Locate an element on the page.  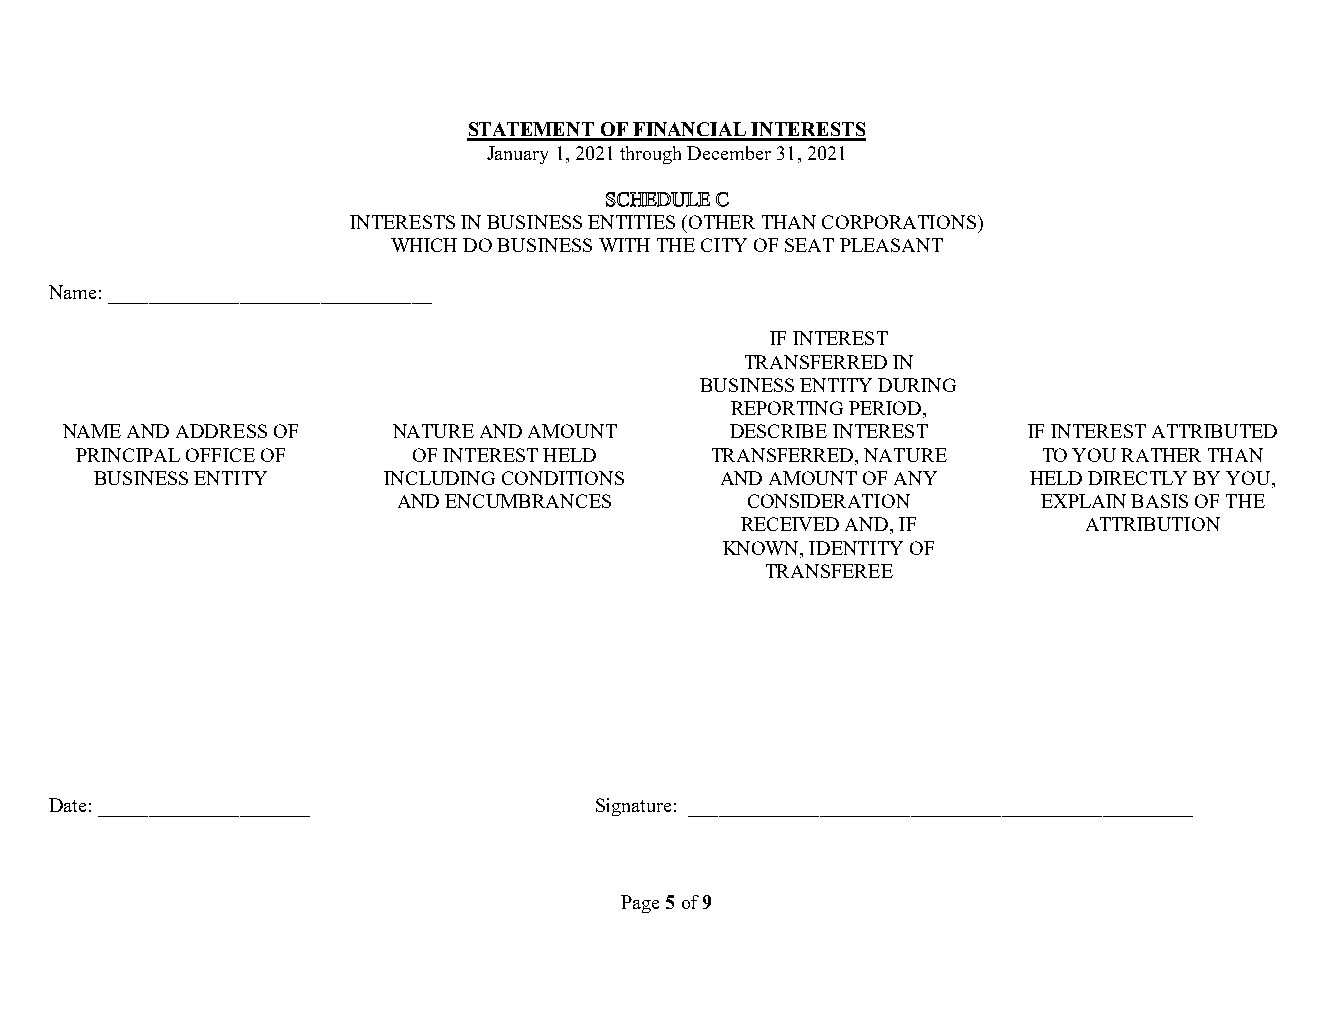
ATTRIBUTION is located at coordinates (1153, 524).
